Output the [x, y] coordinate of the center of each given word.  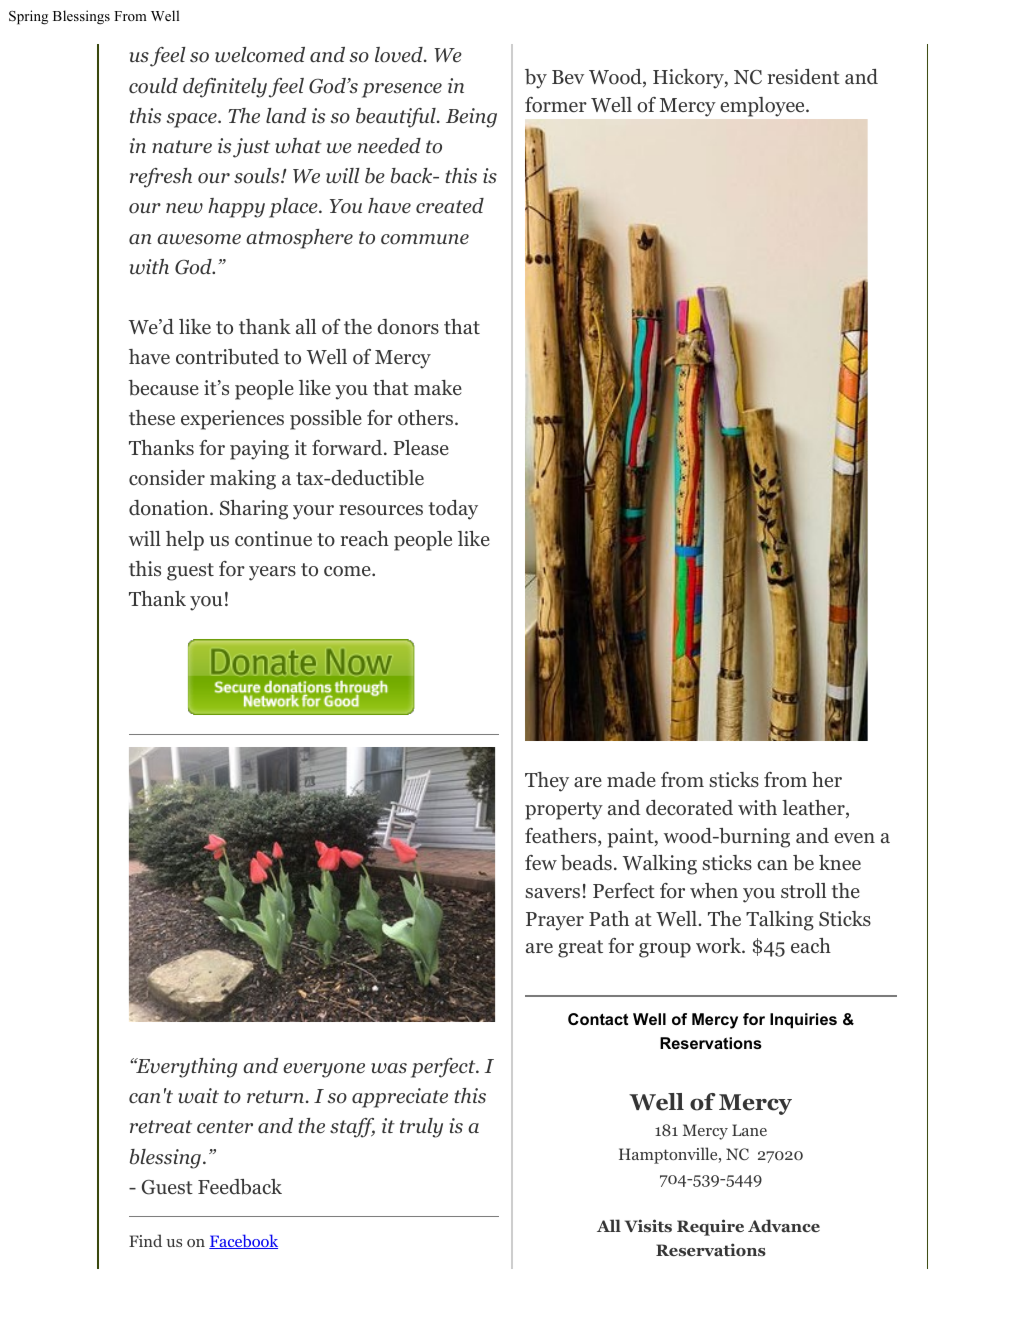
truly [421, 1128]
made [631, 780]
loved [400, 55]
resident [803, 77]
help [185, 541]
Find [145, 1240]
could [153, 86]
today [453, 510]
